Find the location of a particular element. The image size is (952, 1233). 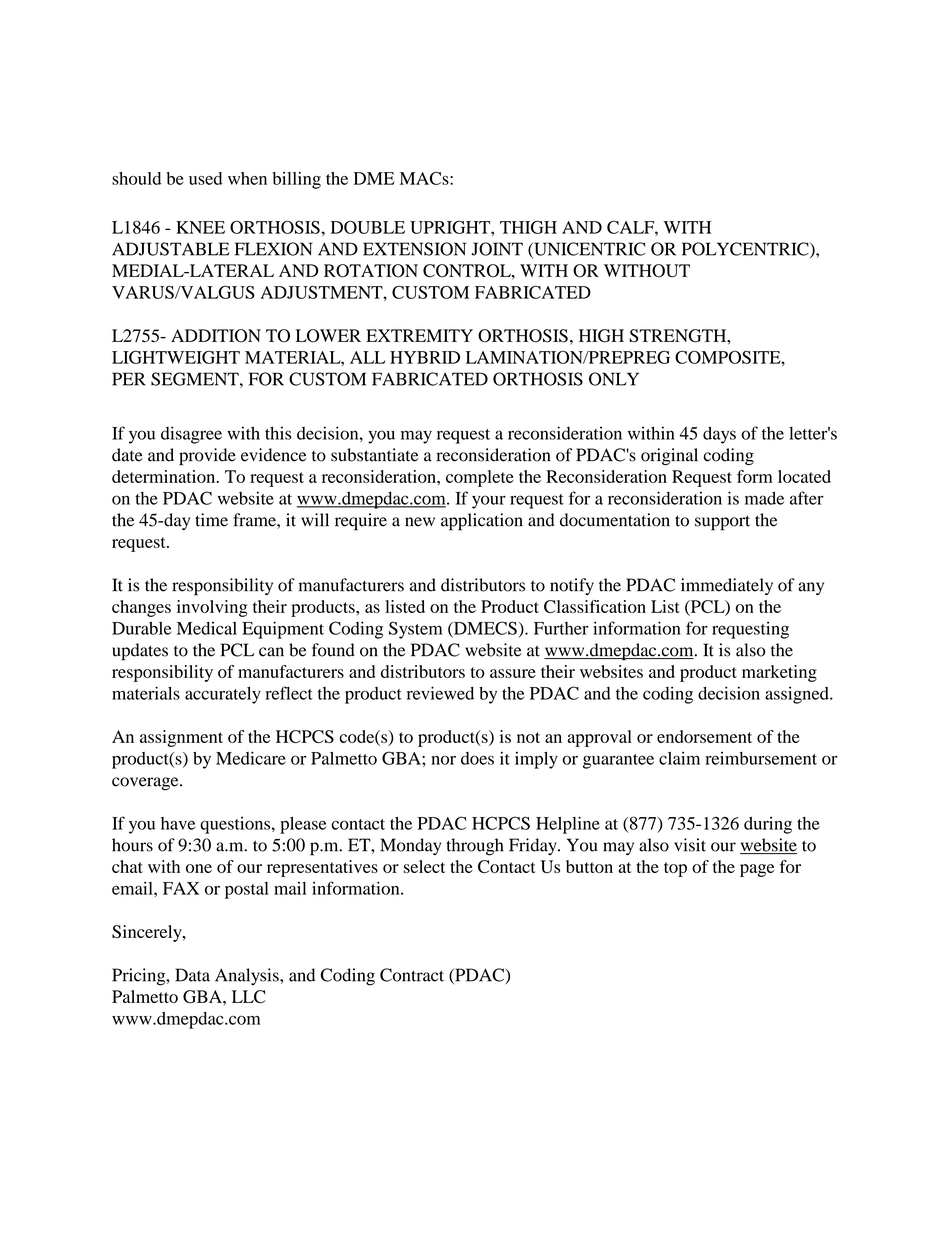

used is located at coordinates (205, 178).
